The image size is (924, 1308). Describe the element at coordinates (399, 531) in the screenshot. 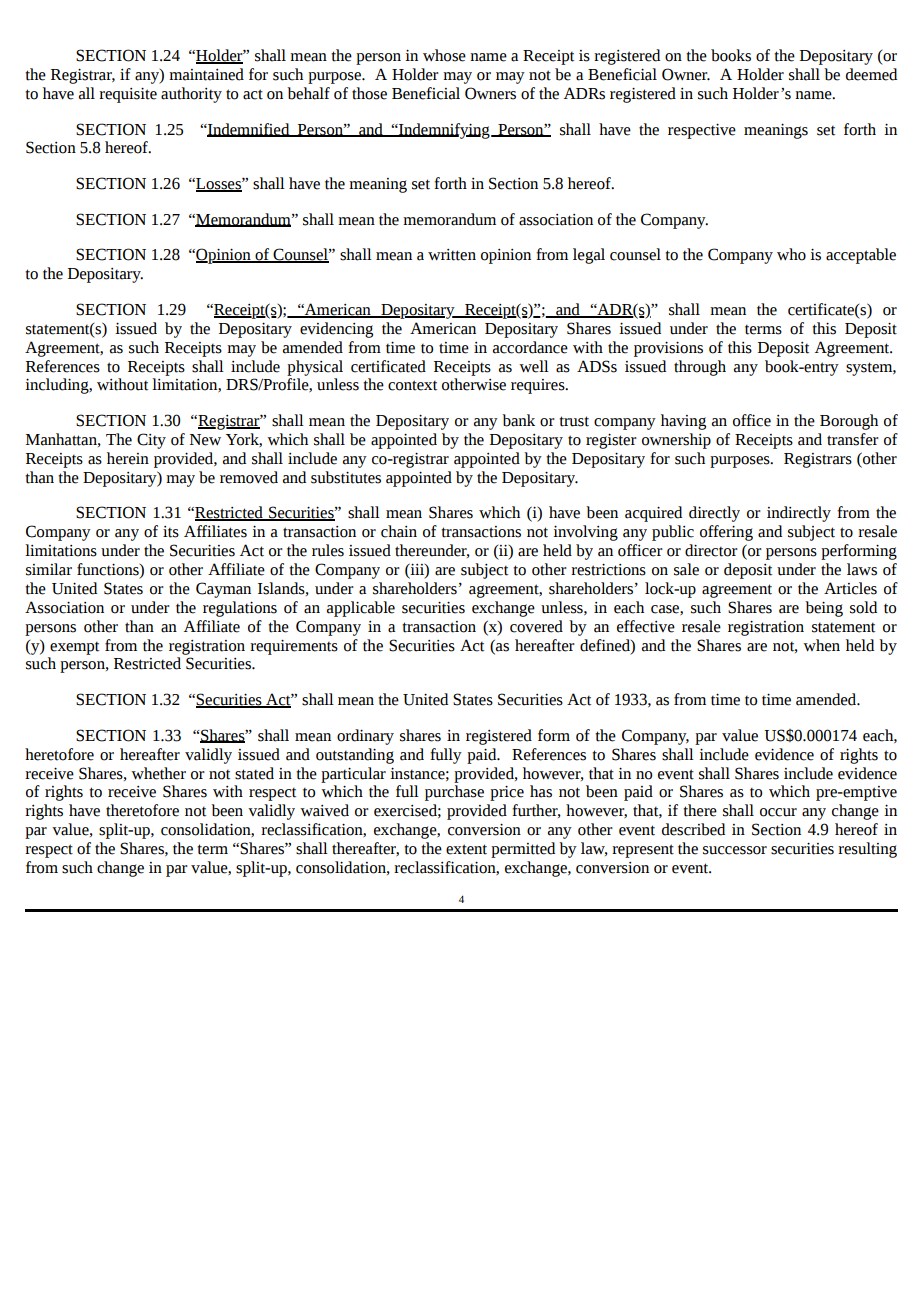

I see `chain` at that location.
